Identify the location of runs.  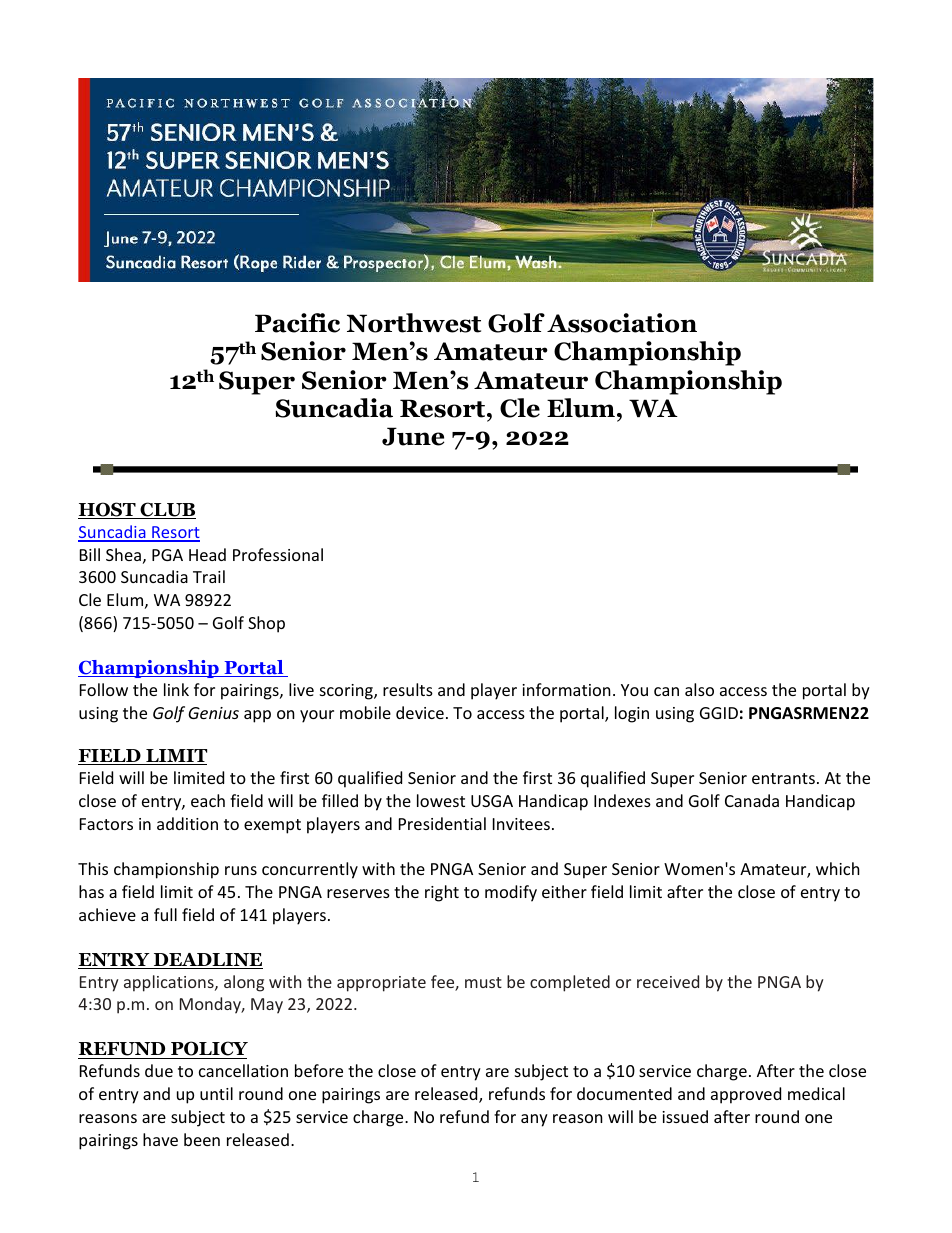
(241, 870).
